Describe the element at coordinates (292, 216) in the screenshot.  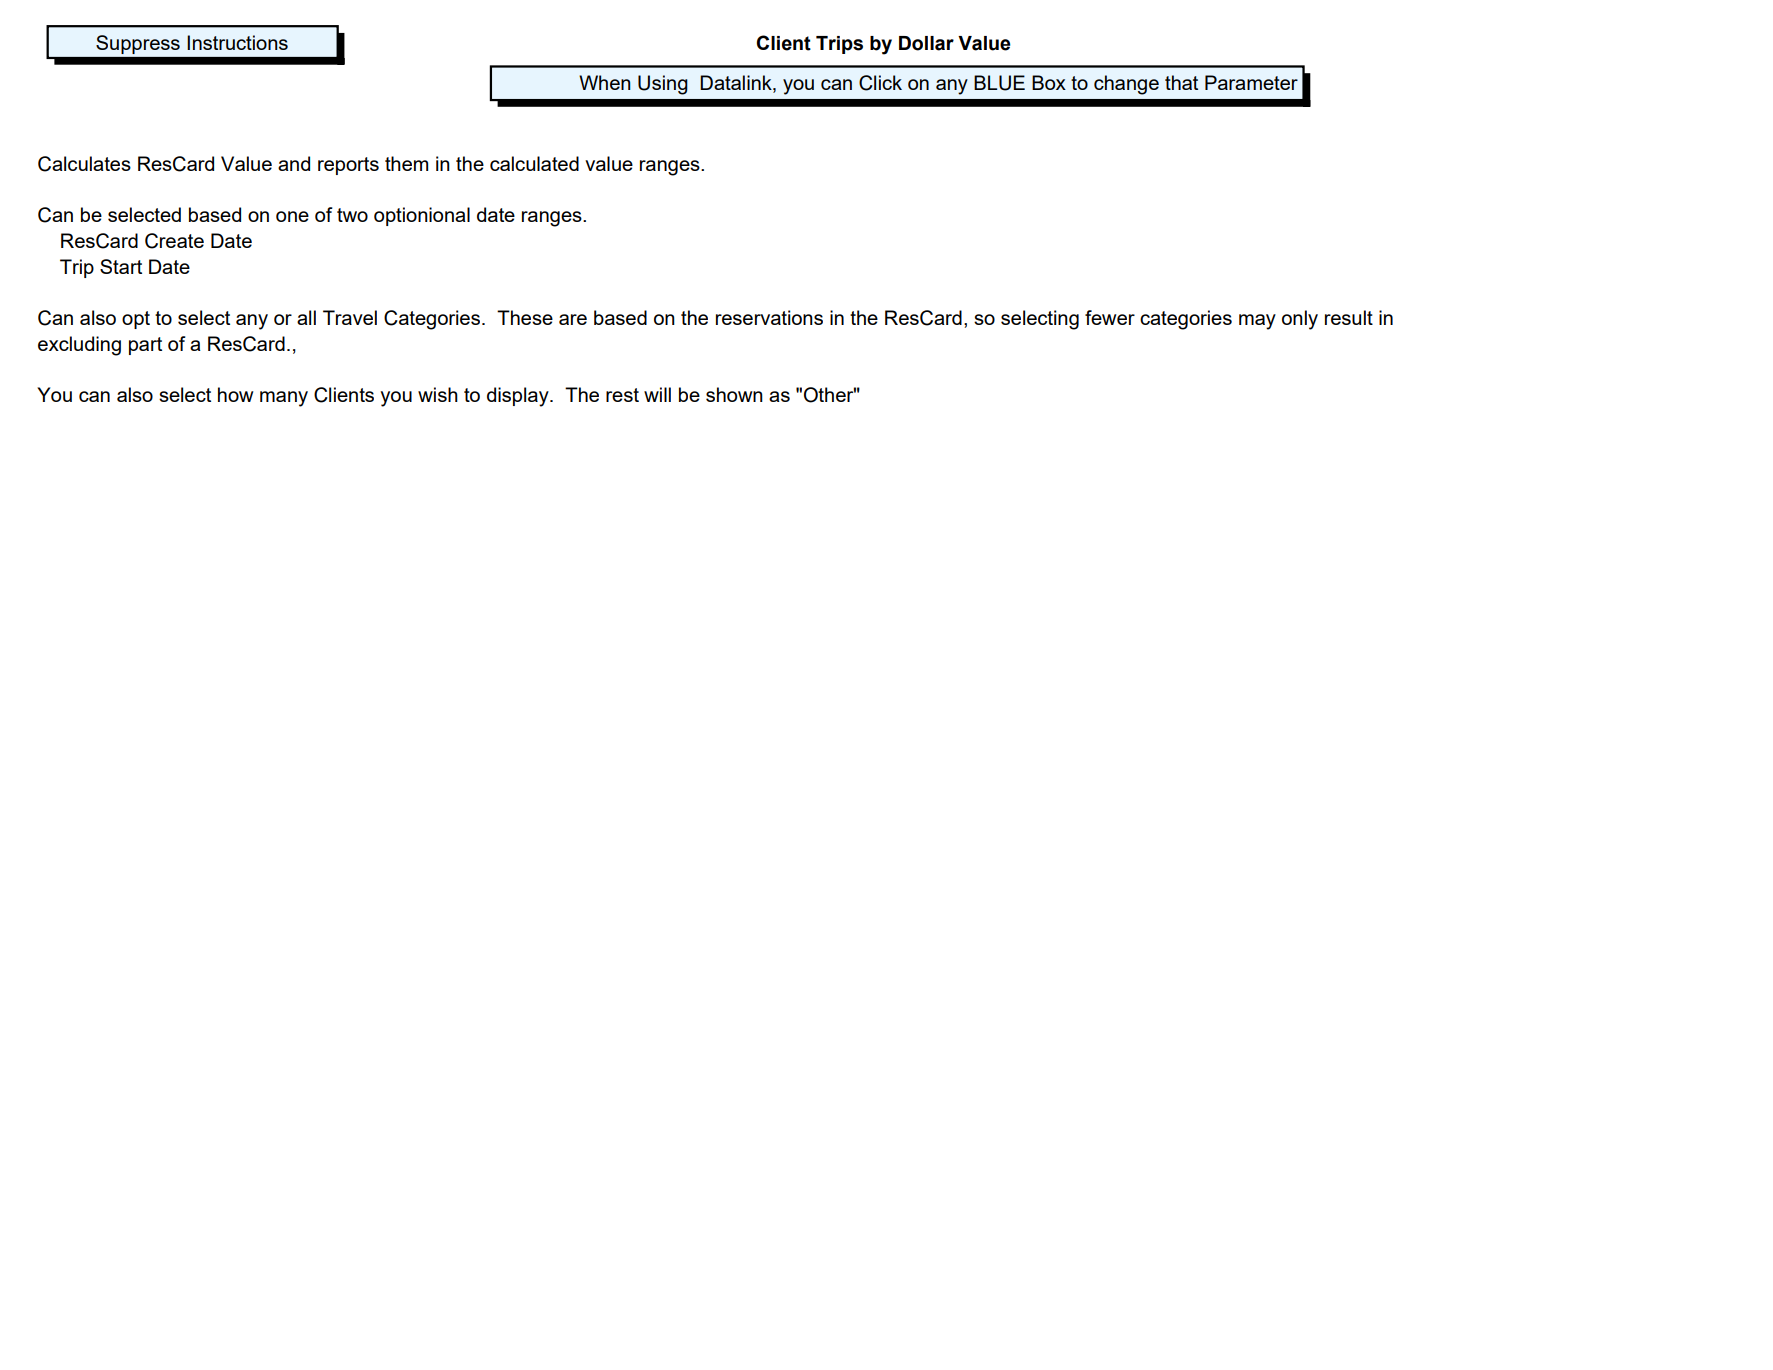
I see `one` at that location.
